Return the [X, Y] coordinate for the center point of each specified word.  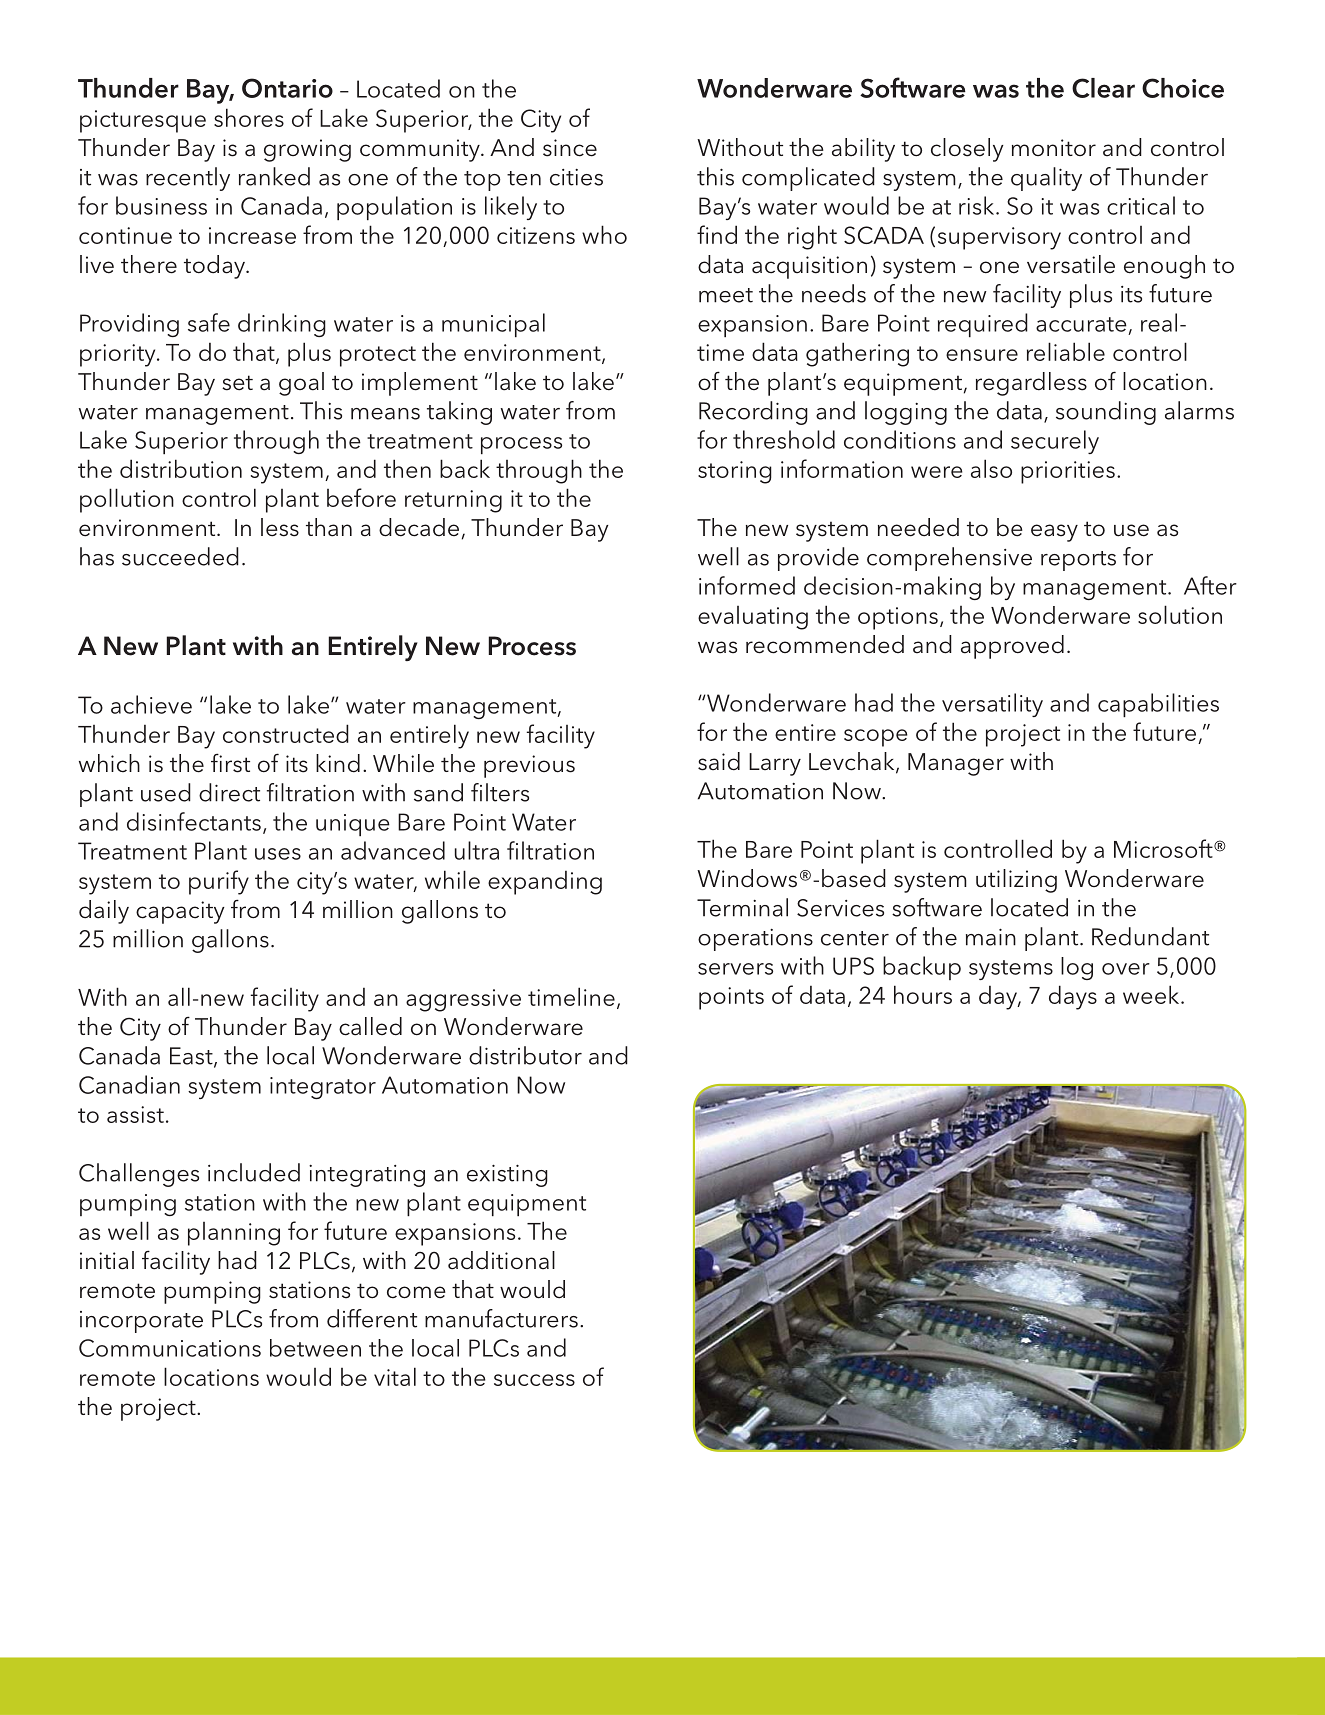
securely [1055, 442]
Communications [170, 1348]
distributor [525, 1055]
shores [249, 117]
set [237, 383]
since [570, 148]
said [719, 761]
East [192, 1057]
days [1073, 997]
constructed [286, 733]
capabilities [1158, 705]
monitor [1054, 147]
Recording [753, 413]
